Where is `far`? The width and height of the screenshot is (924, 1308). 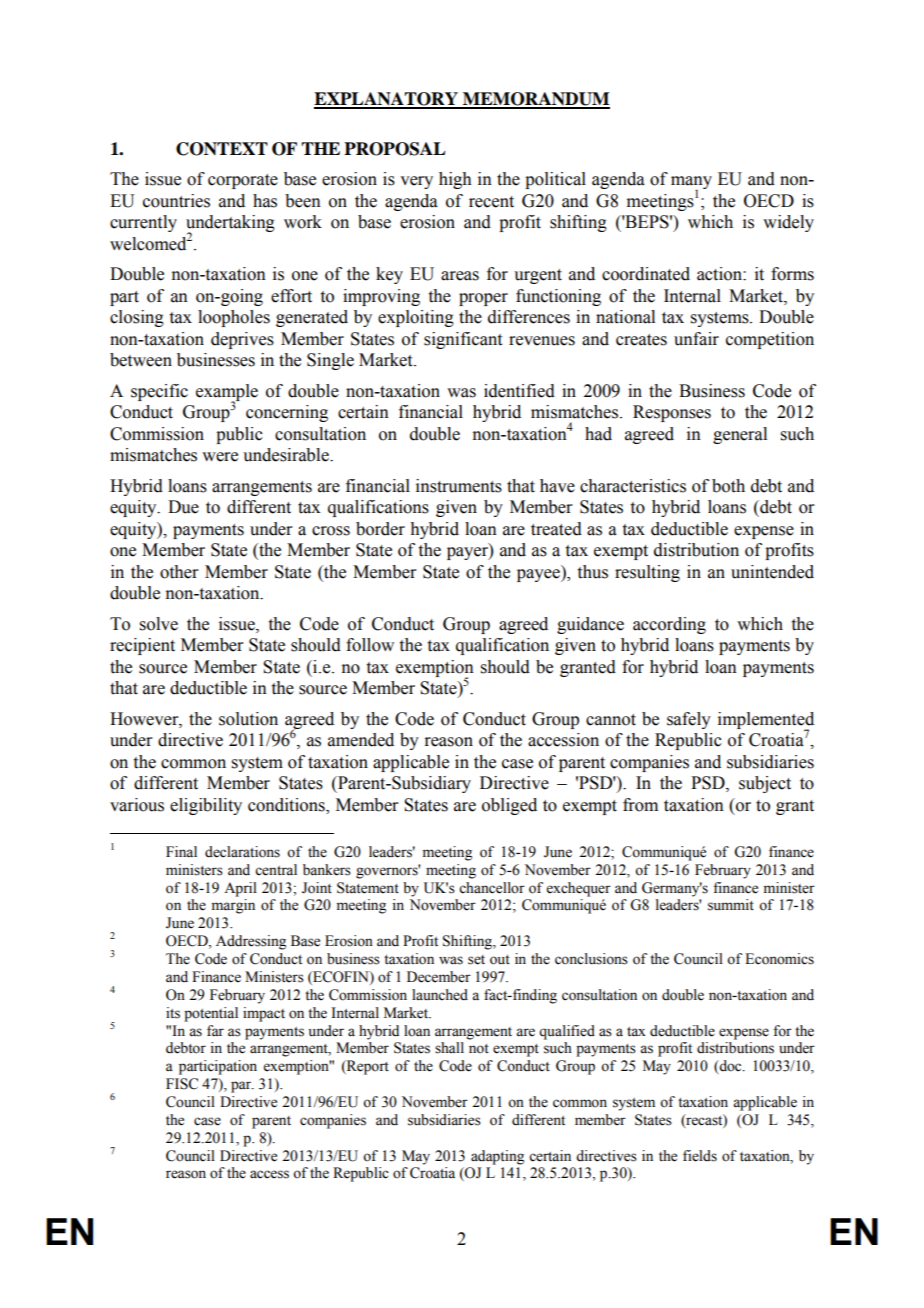 far is located at coordinates (215, 1030).
